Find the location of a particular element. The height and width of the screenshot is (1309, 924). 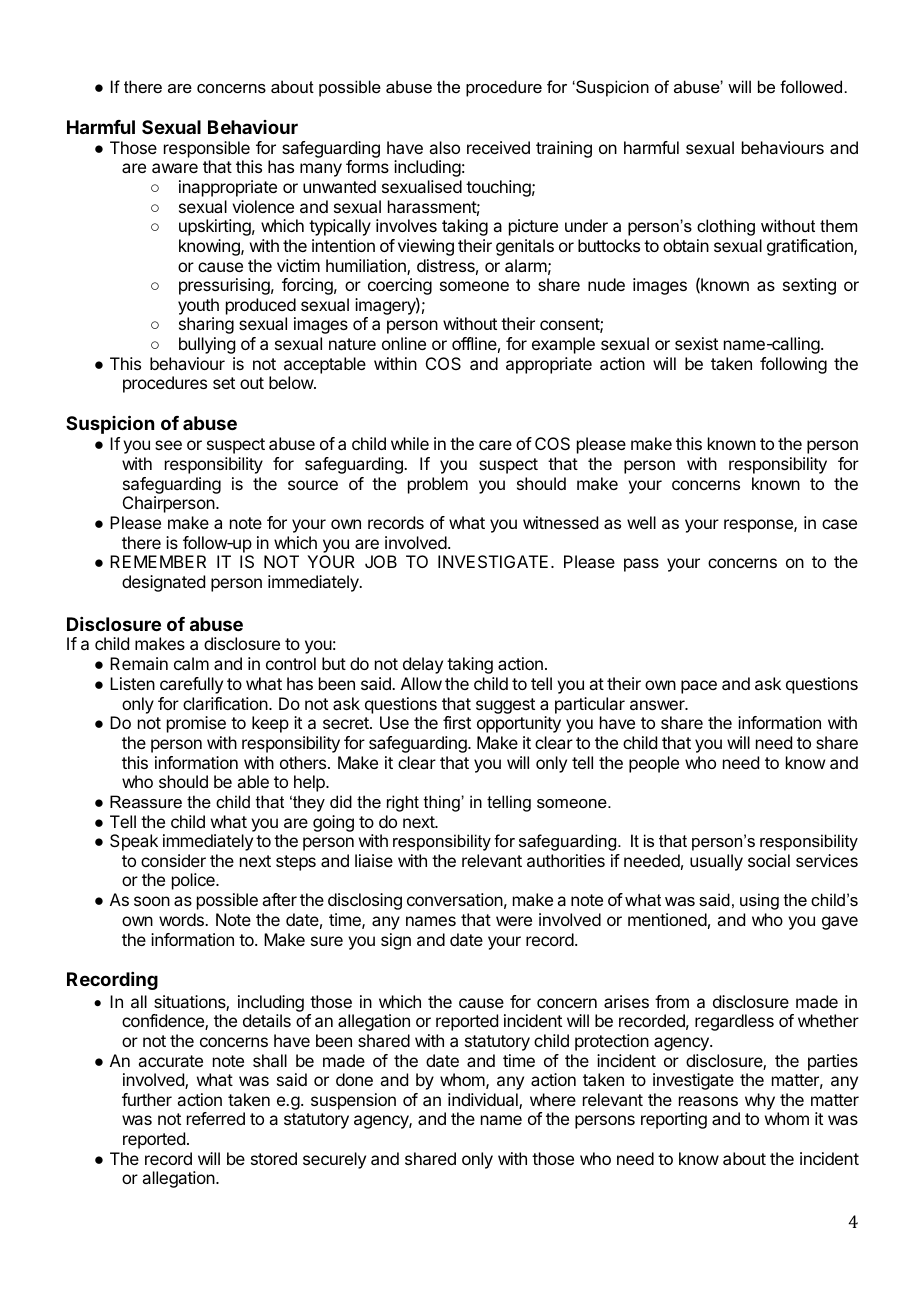

see is located at coordinates (168, 445).
